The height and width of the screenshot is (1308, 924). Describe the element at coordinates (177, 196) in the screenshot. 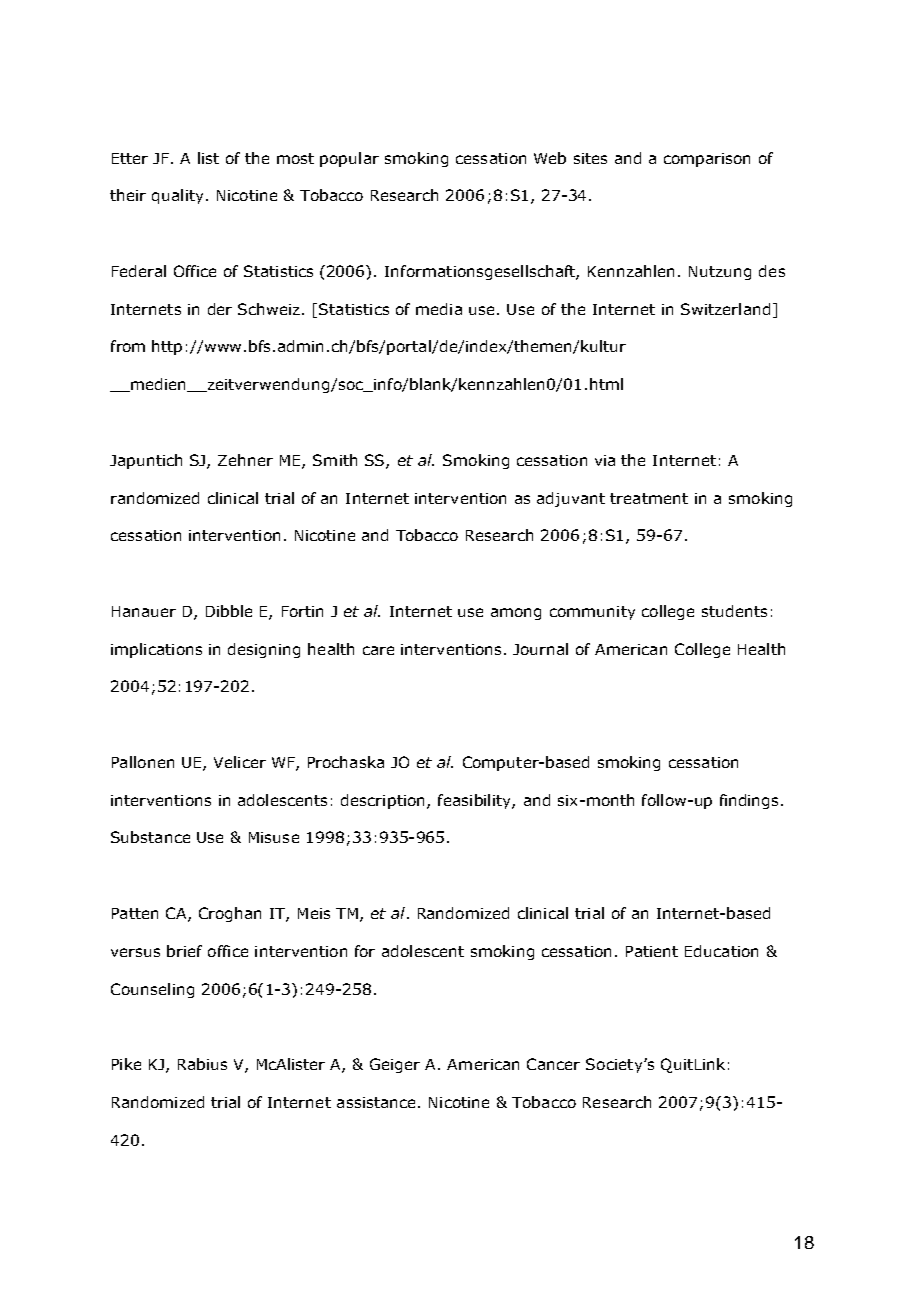

I see `quality` at that location.
